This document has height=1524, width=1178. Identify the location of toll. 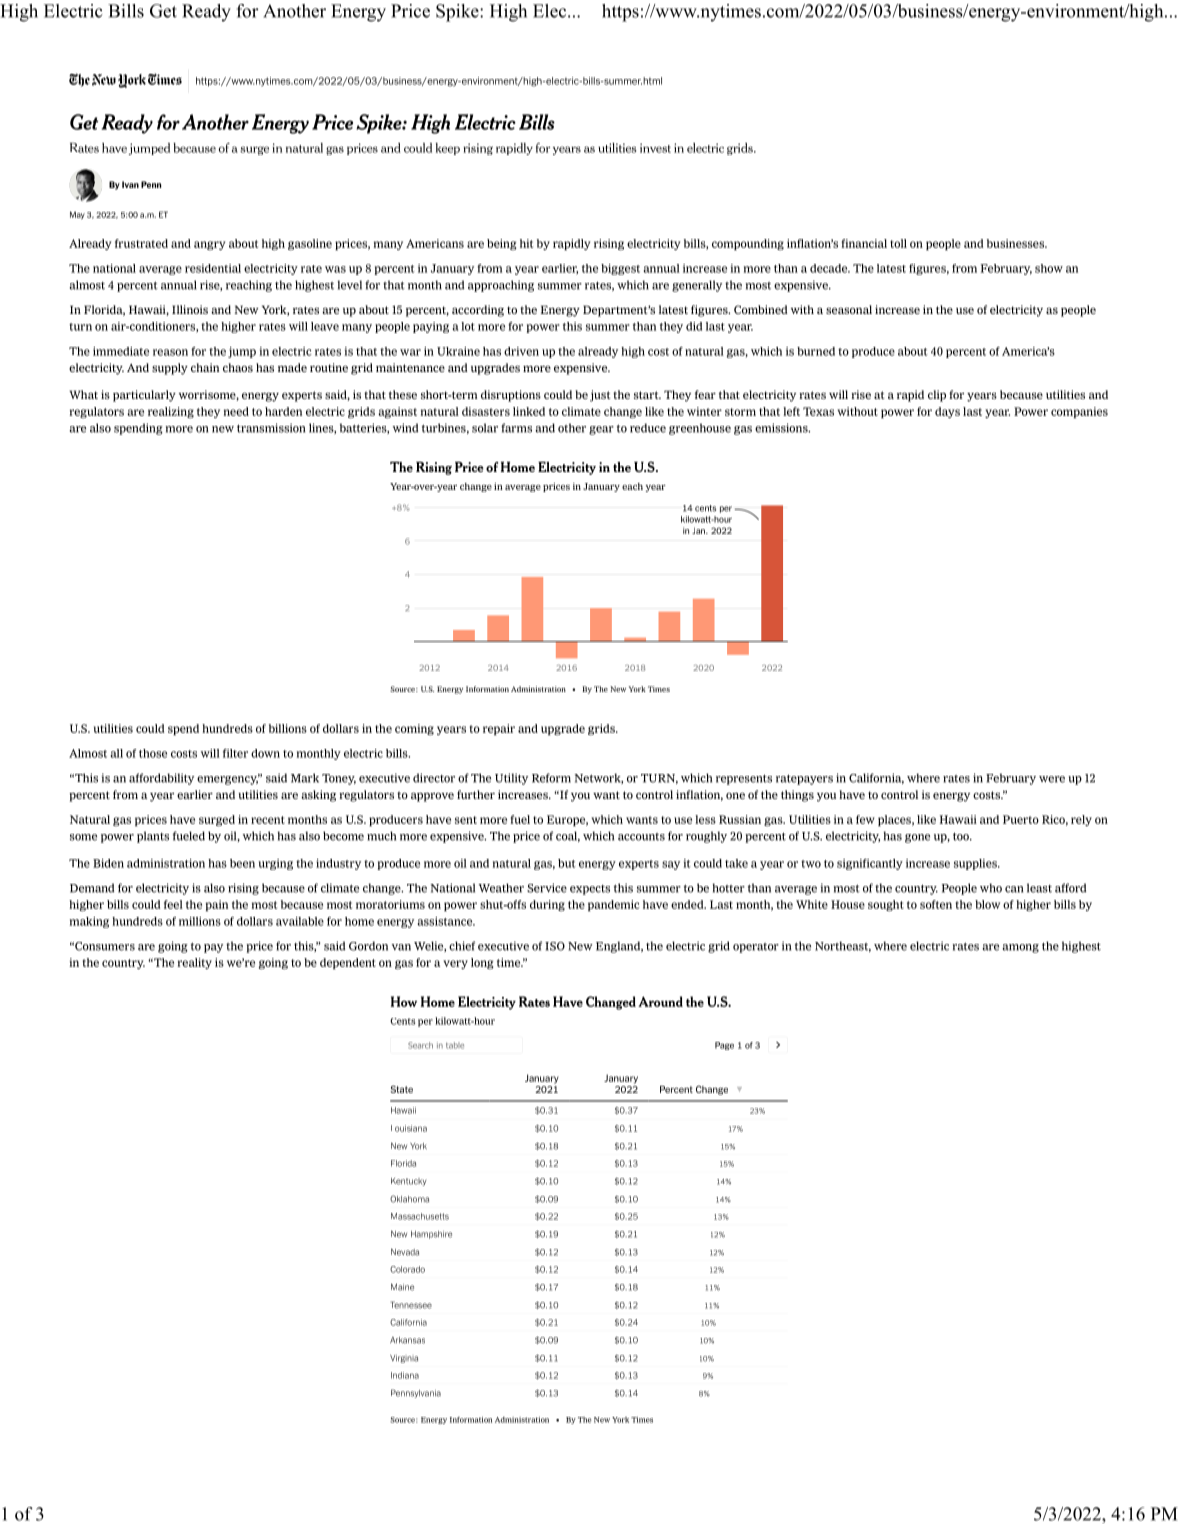
(898, 243).
